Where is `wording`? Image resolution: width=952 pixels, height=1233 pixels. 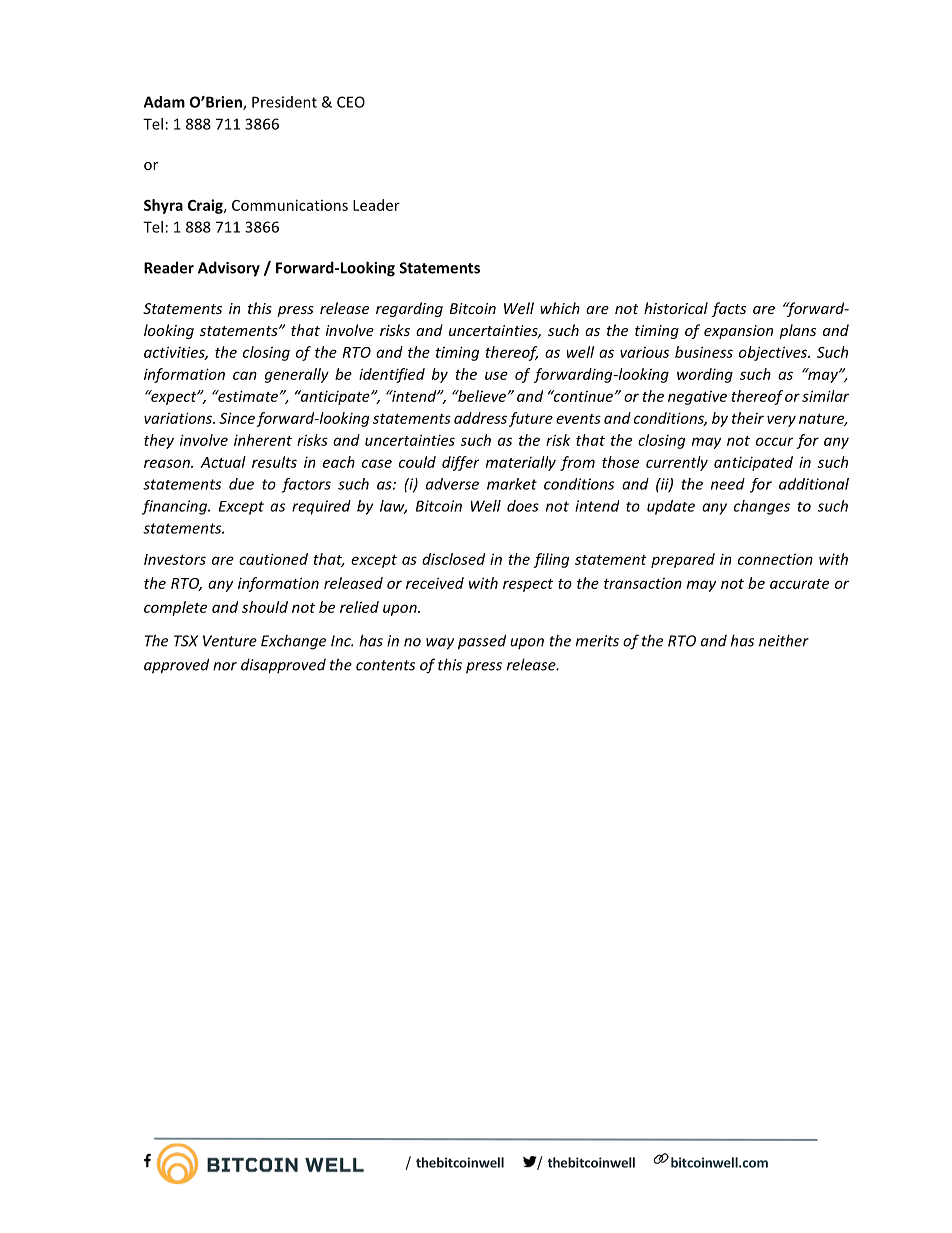 wording is located at coordinates (705, 375).
